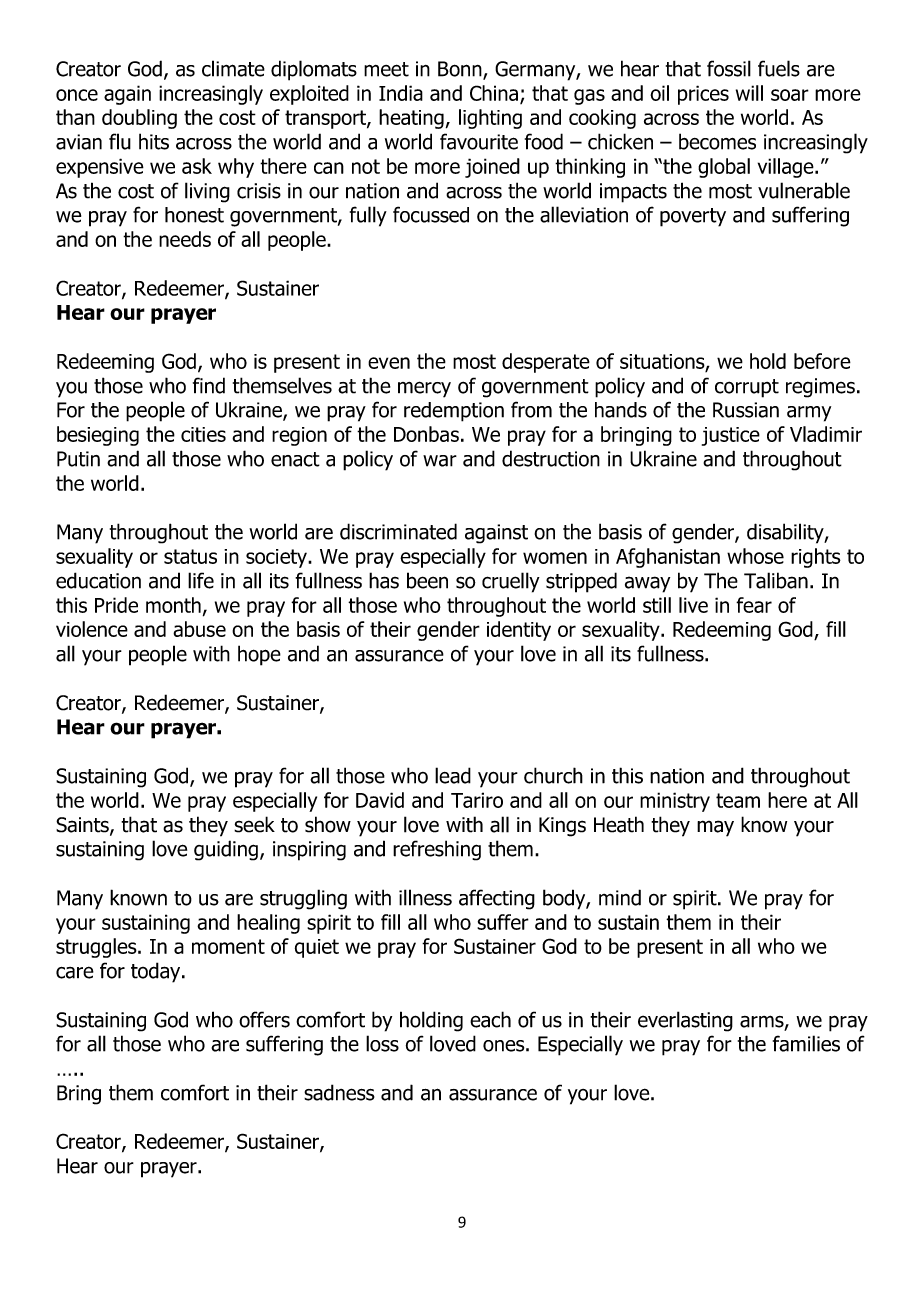  I want to click on offers, so click(264, 1019).
